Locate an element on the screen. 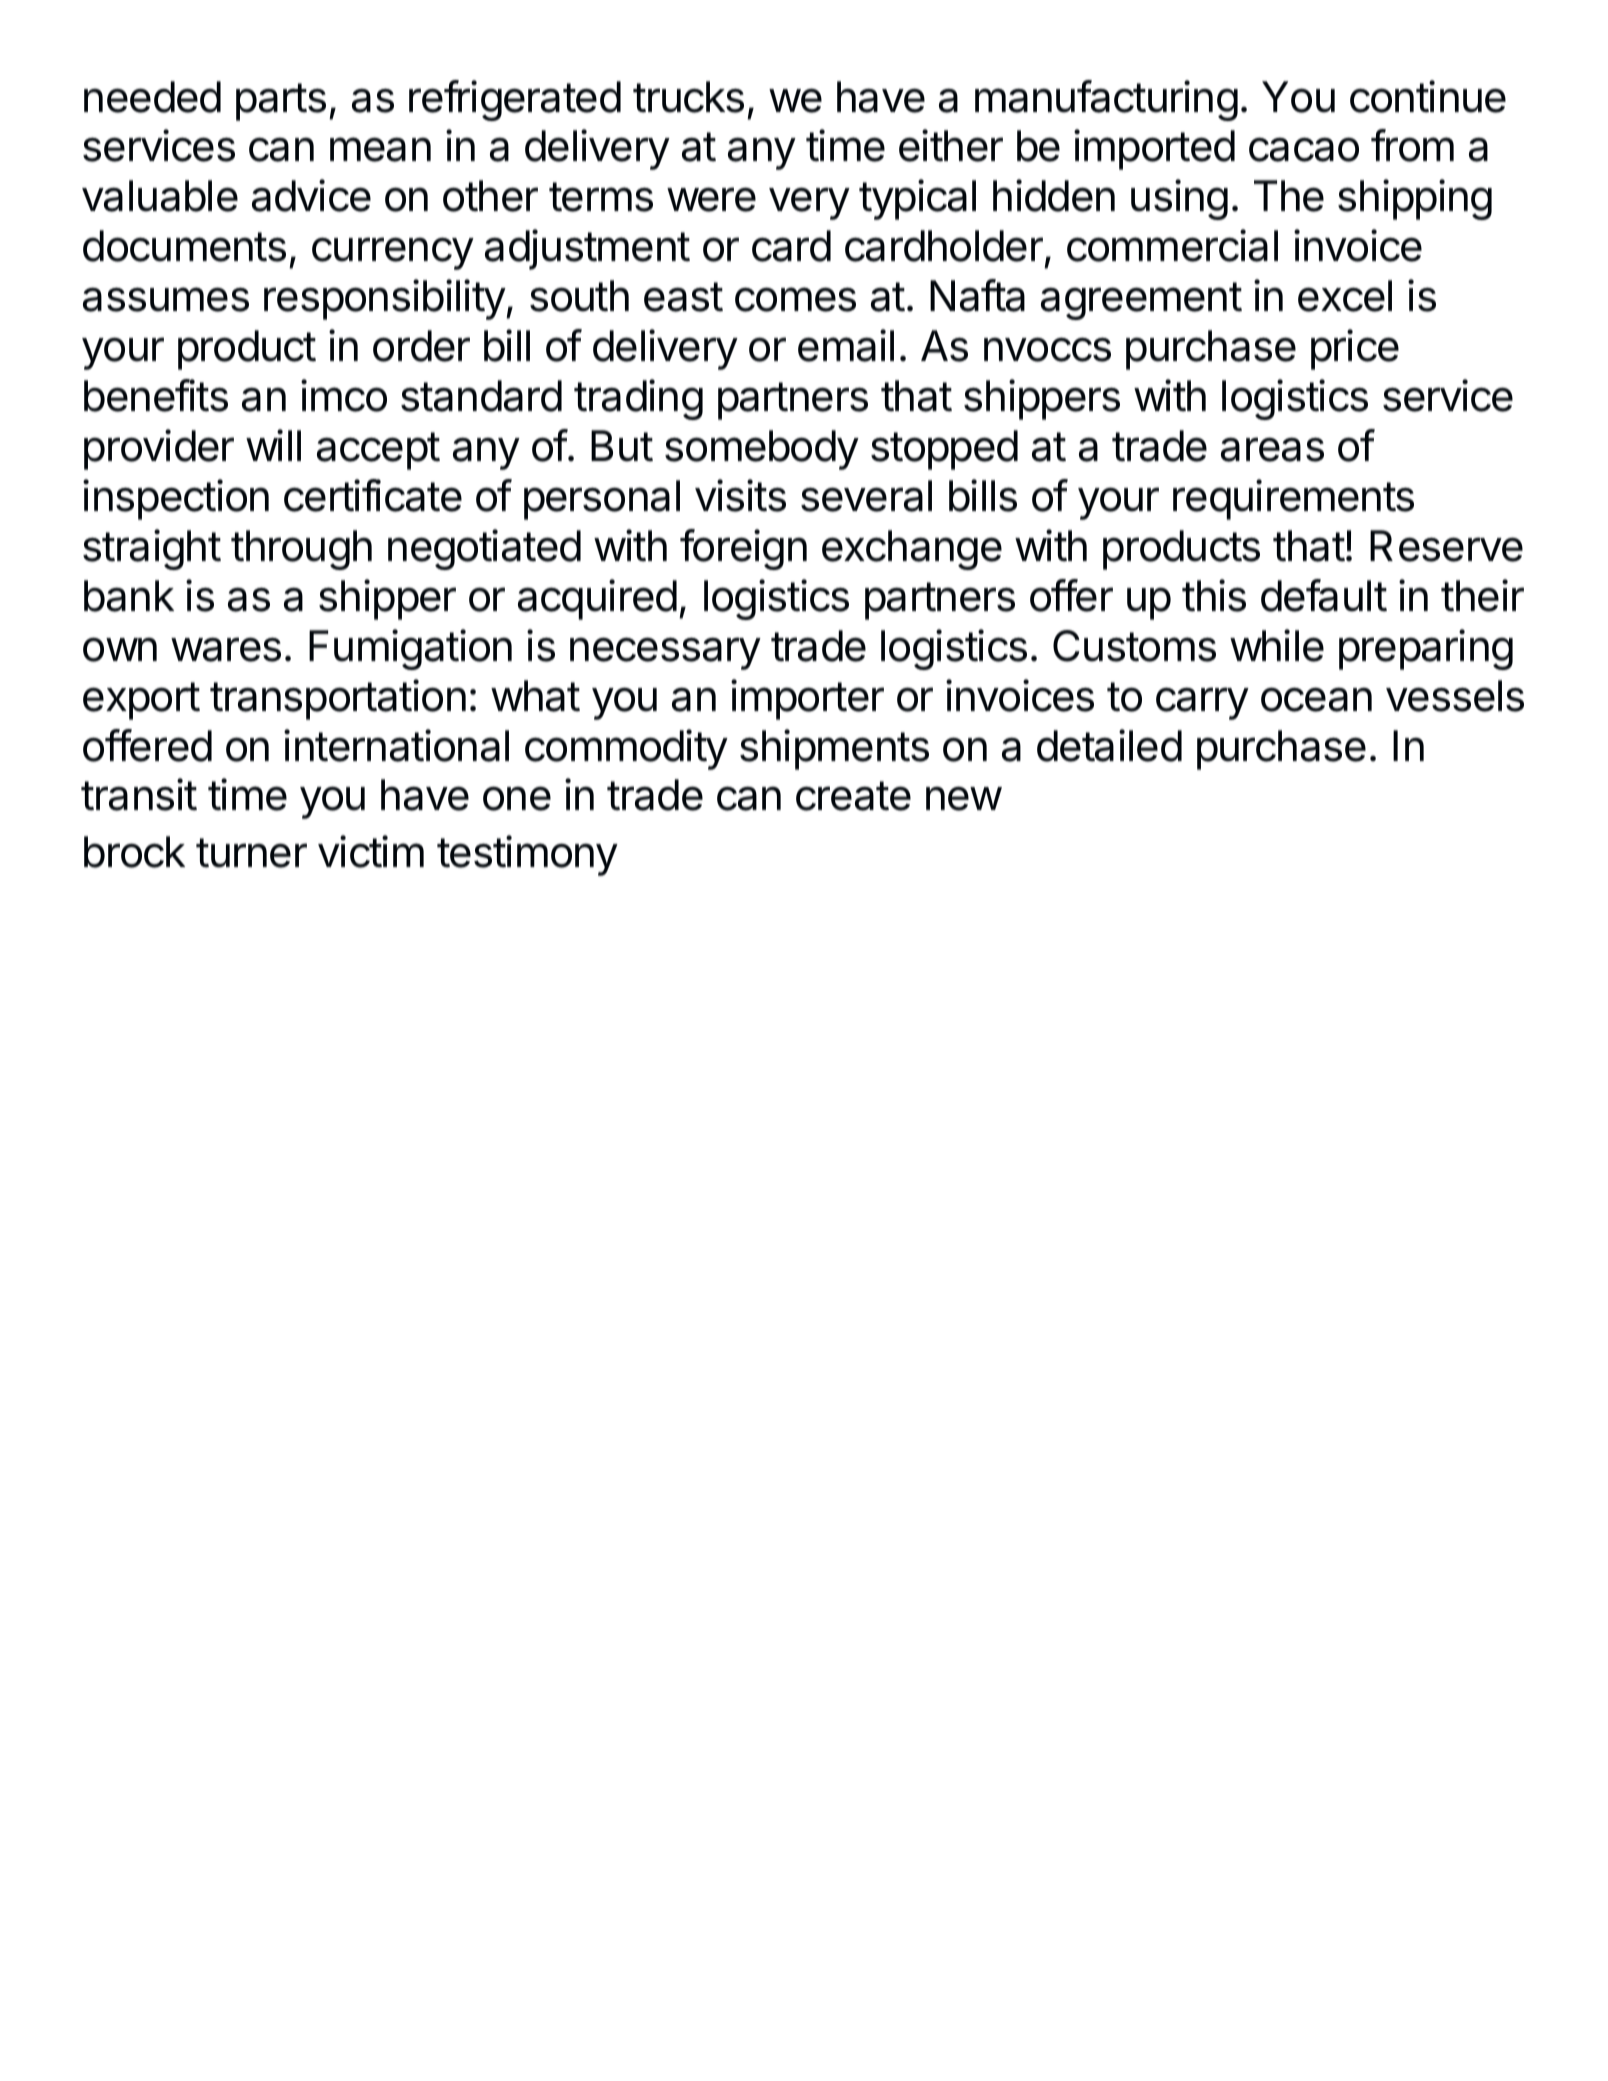  requirements is located at coordinates (1293, 499).
